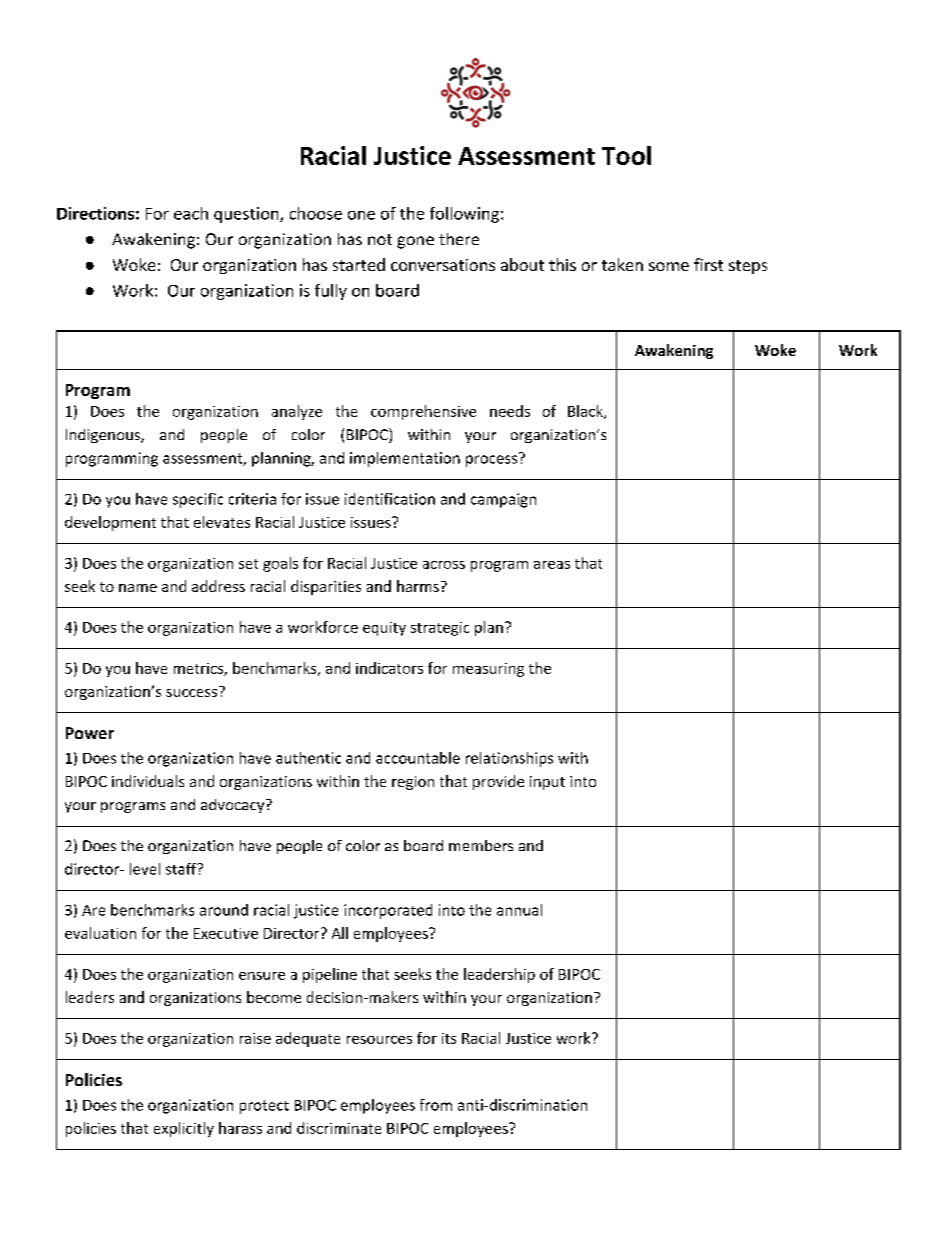 The width and height of the screenshot is (952, 1233). Describe the element at coordinates (198, 500) in the screenshot. I see `specific` at that location.
